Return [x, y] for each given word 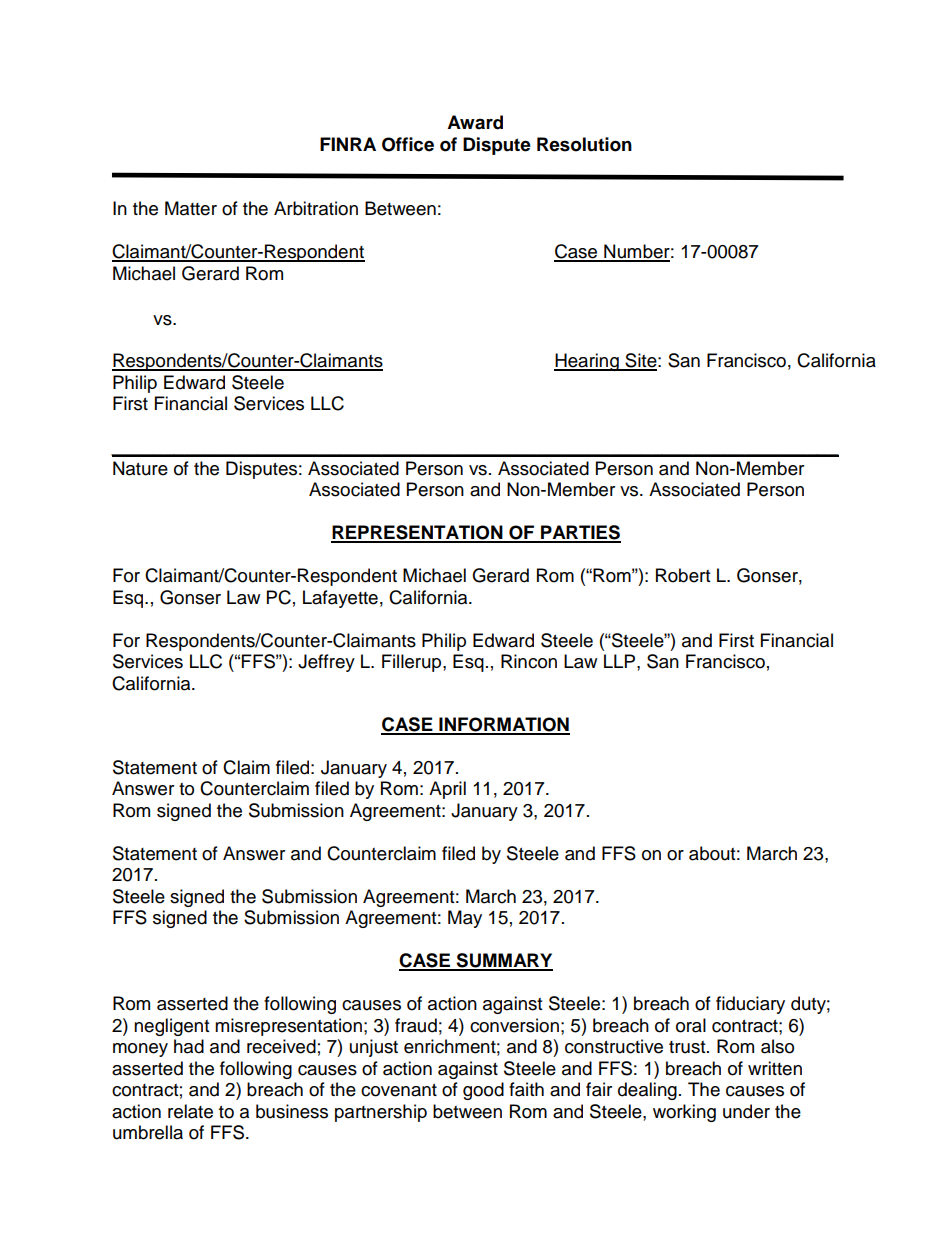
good [483, 1091]
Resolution [584, 144]
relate [190, 1111]
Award [475, 122]
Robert [683, 575]
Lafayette [340, 599]
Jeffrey [326, 663]
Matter [191, 208]
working [684, 1113]
